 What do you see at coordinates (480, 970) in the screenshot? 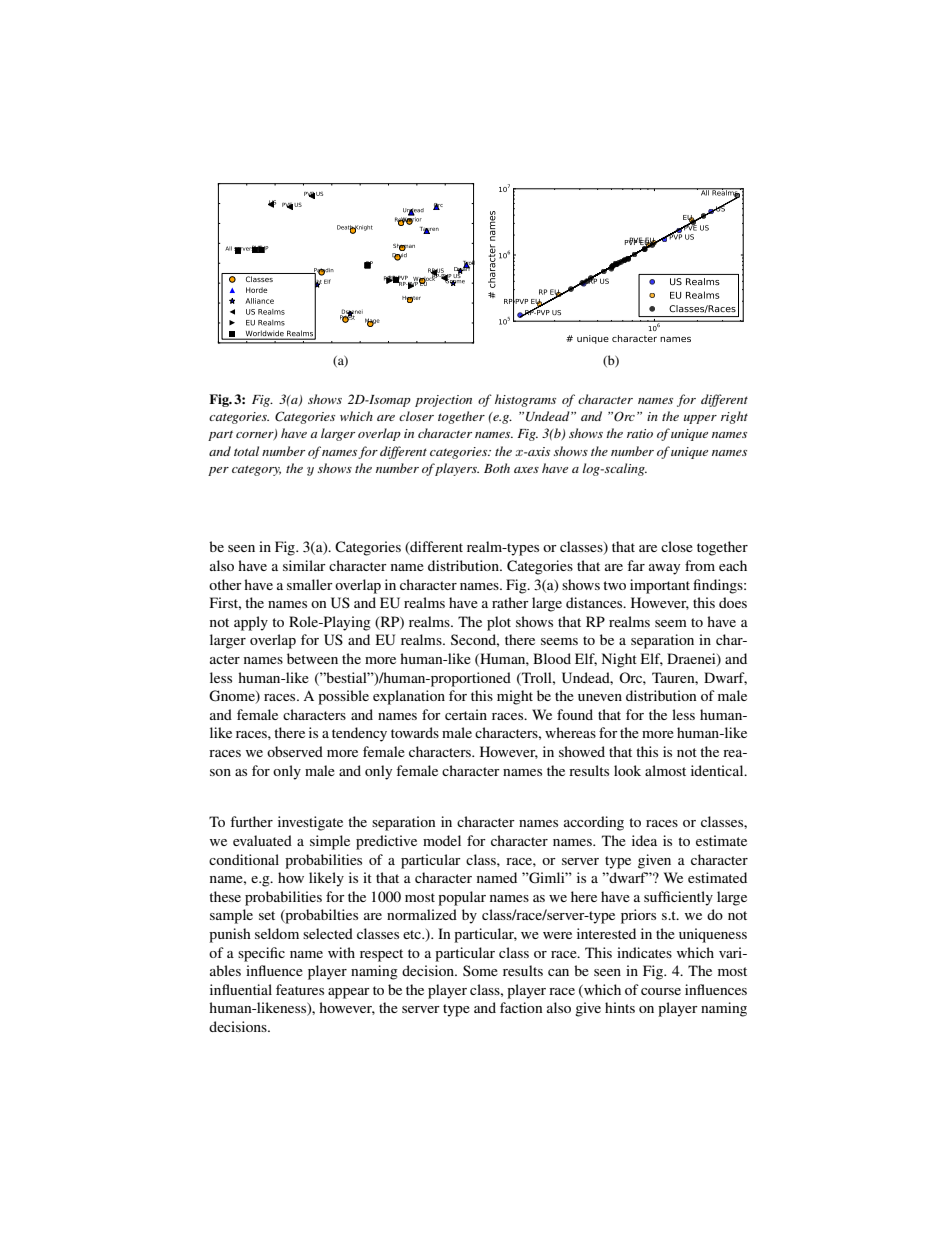
I see `Some` at bounding box center [480, 970].
